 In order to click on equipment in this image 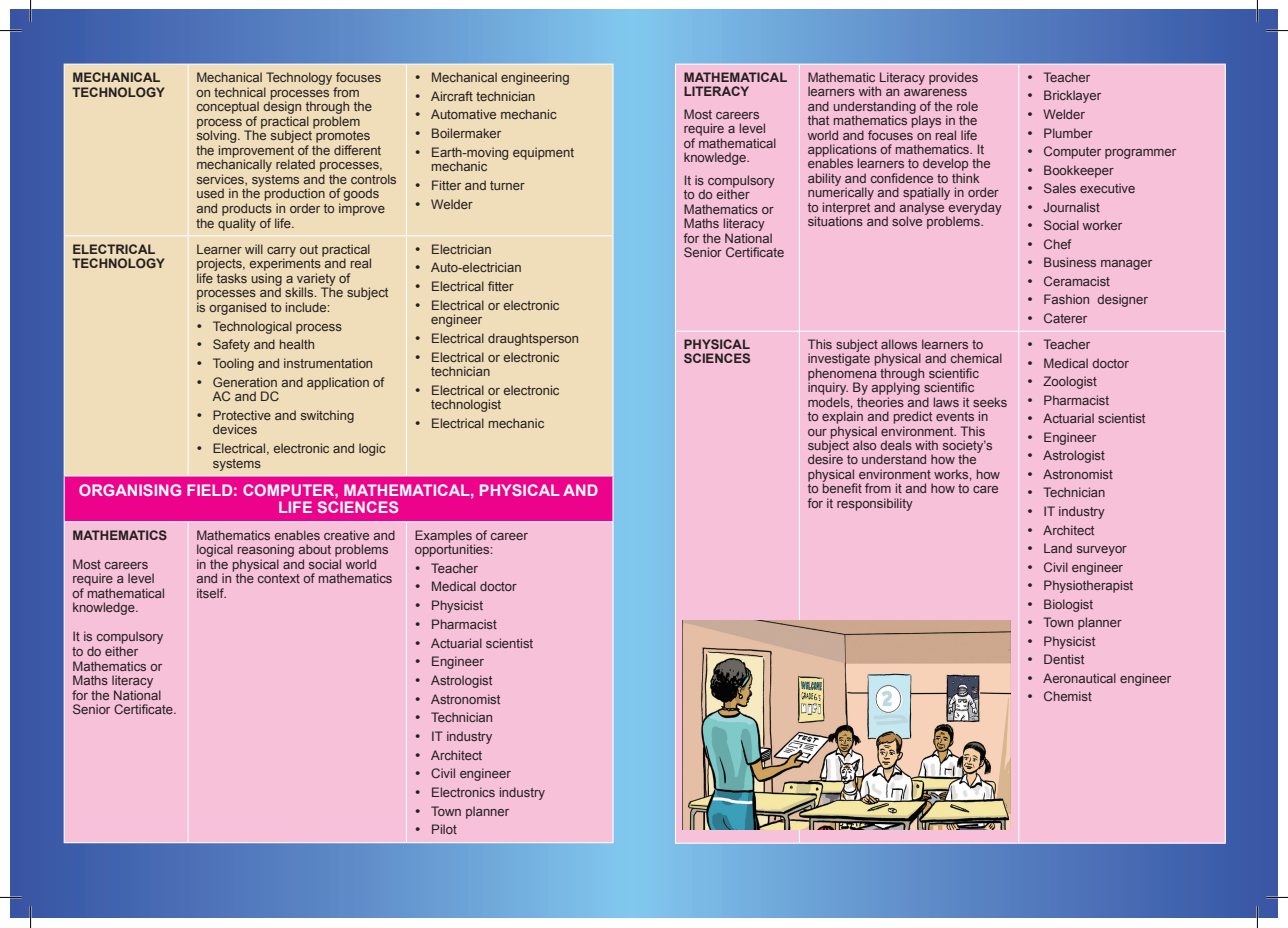, I will do `click(543, 153)`.
